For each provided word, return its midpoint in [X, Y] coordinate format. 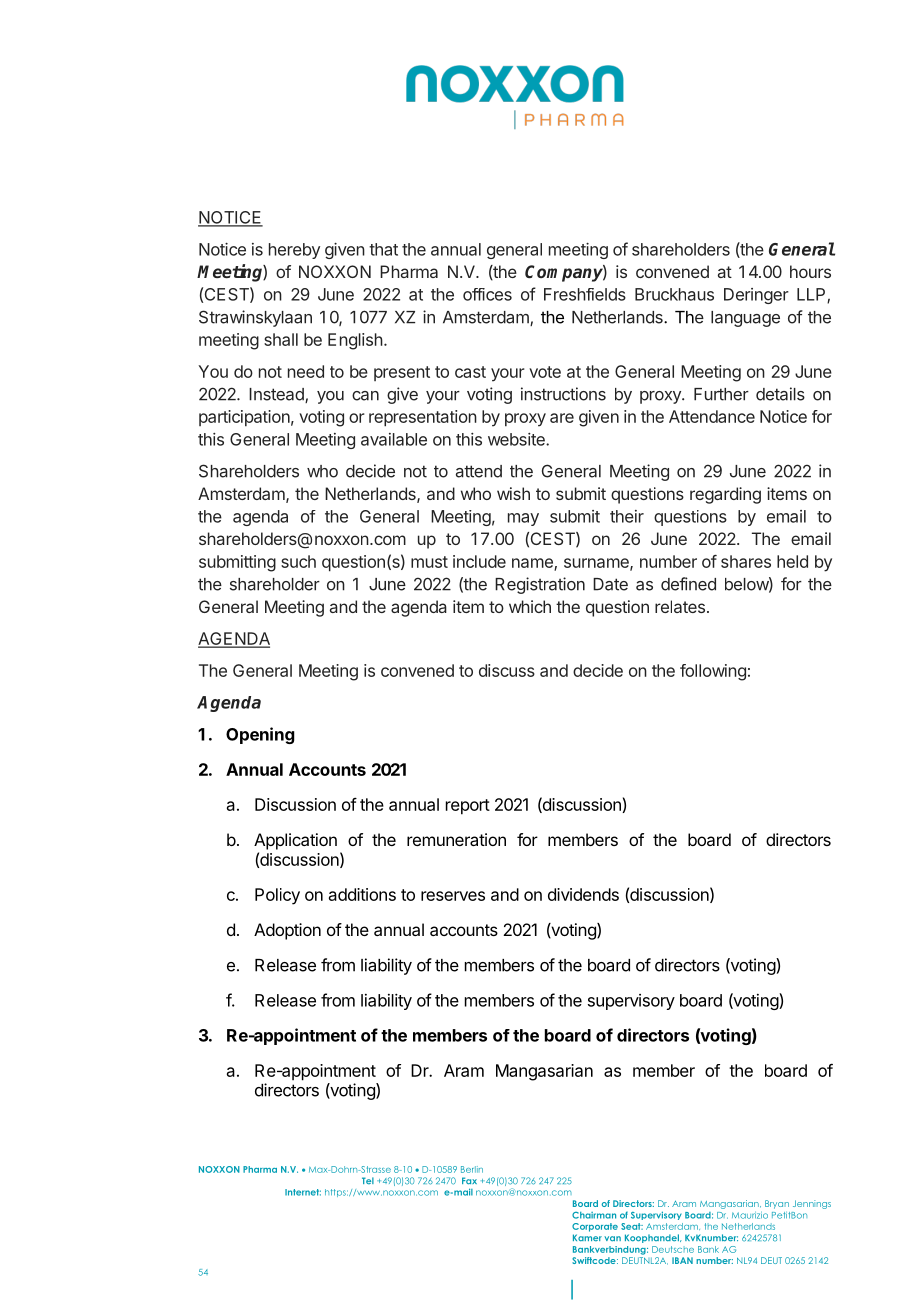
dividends [583, 894]
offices [487, 294]
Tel [368, 1180]
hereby [294, 251]
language [745, 319]
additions [362, 894]
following [713, 672]
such [298, 561]
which [530, 606]
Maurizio [750, 1215]
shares [746, 561]
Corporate [595, 1227]
